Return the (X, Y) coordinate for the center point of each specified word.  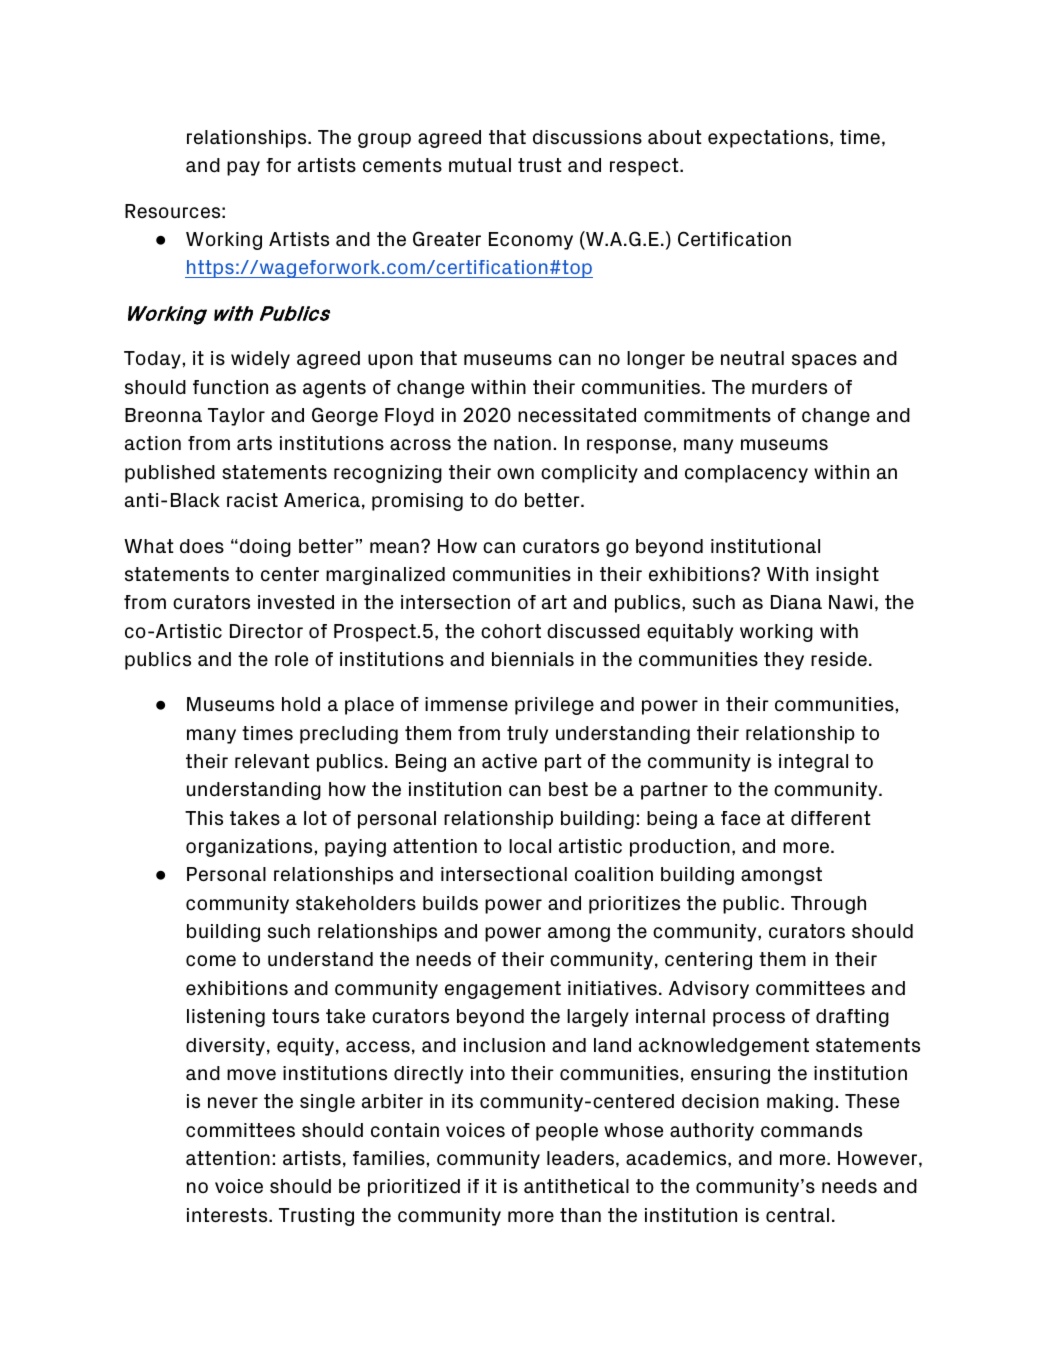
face (740, 818)
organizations (249, 848)
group (384, 140)
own (515, 474)
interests (228, 1215)
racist (252, 500)
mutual (480, 165)
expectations (769, 139)
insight (847, 576)
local (530, 846)
